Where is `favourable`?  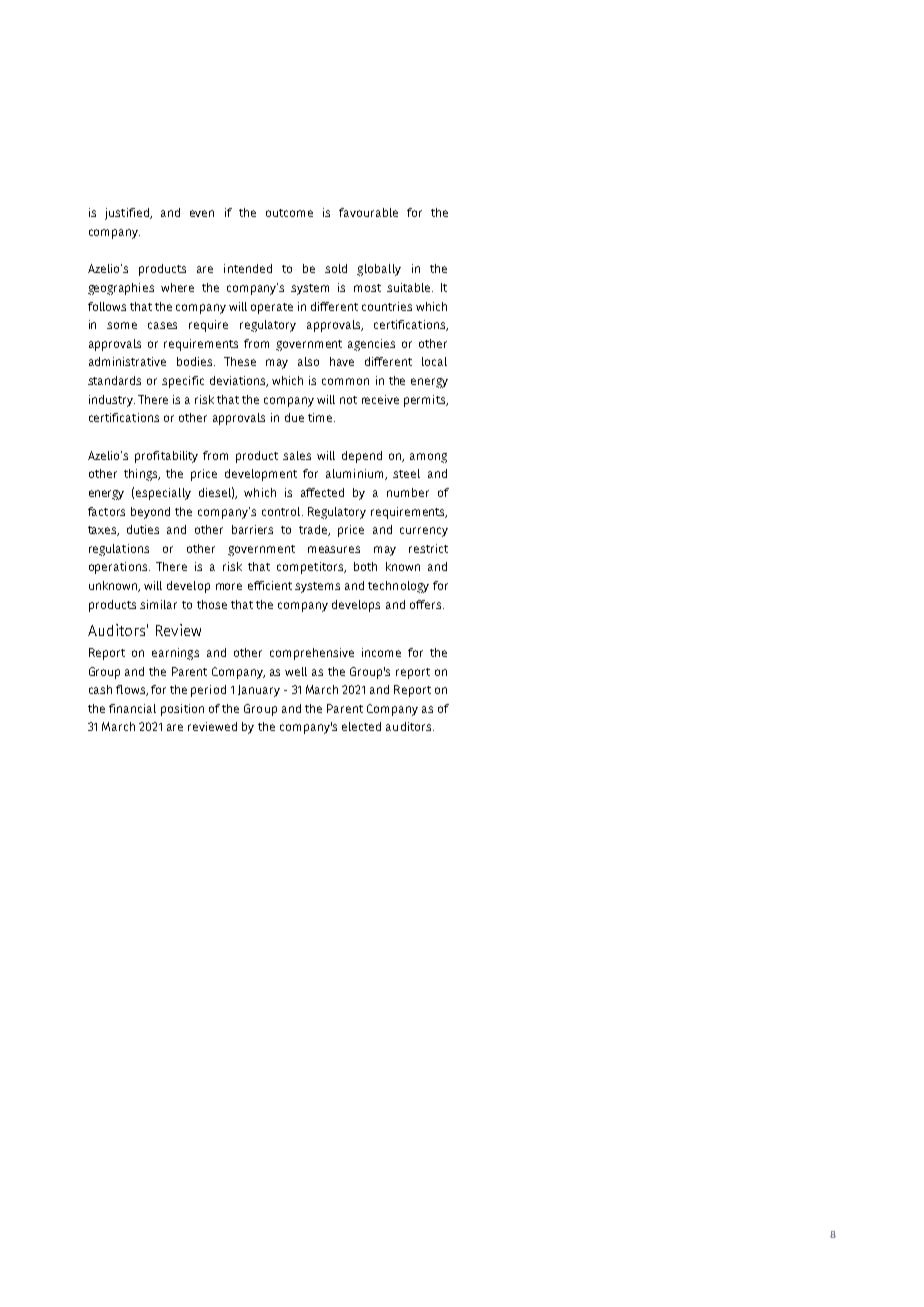
favourable is located at coordinates (368, 212).
